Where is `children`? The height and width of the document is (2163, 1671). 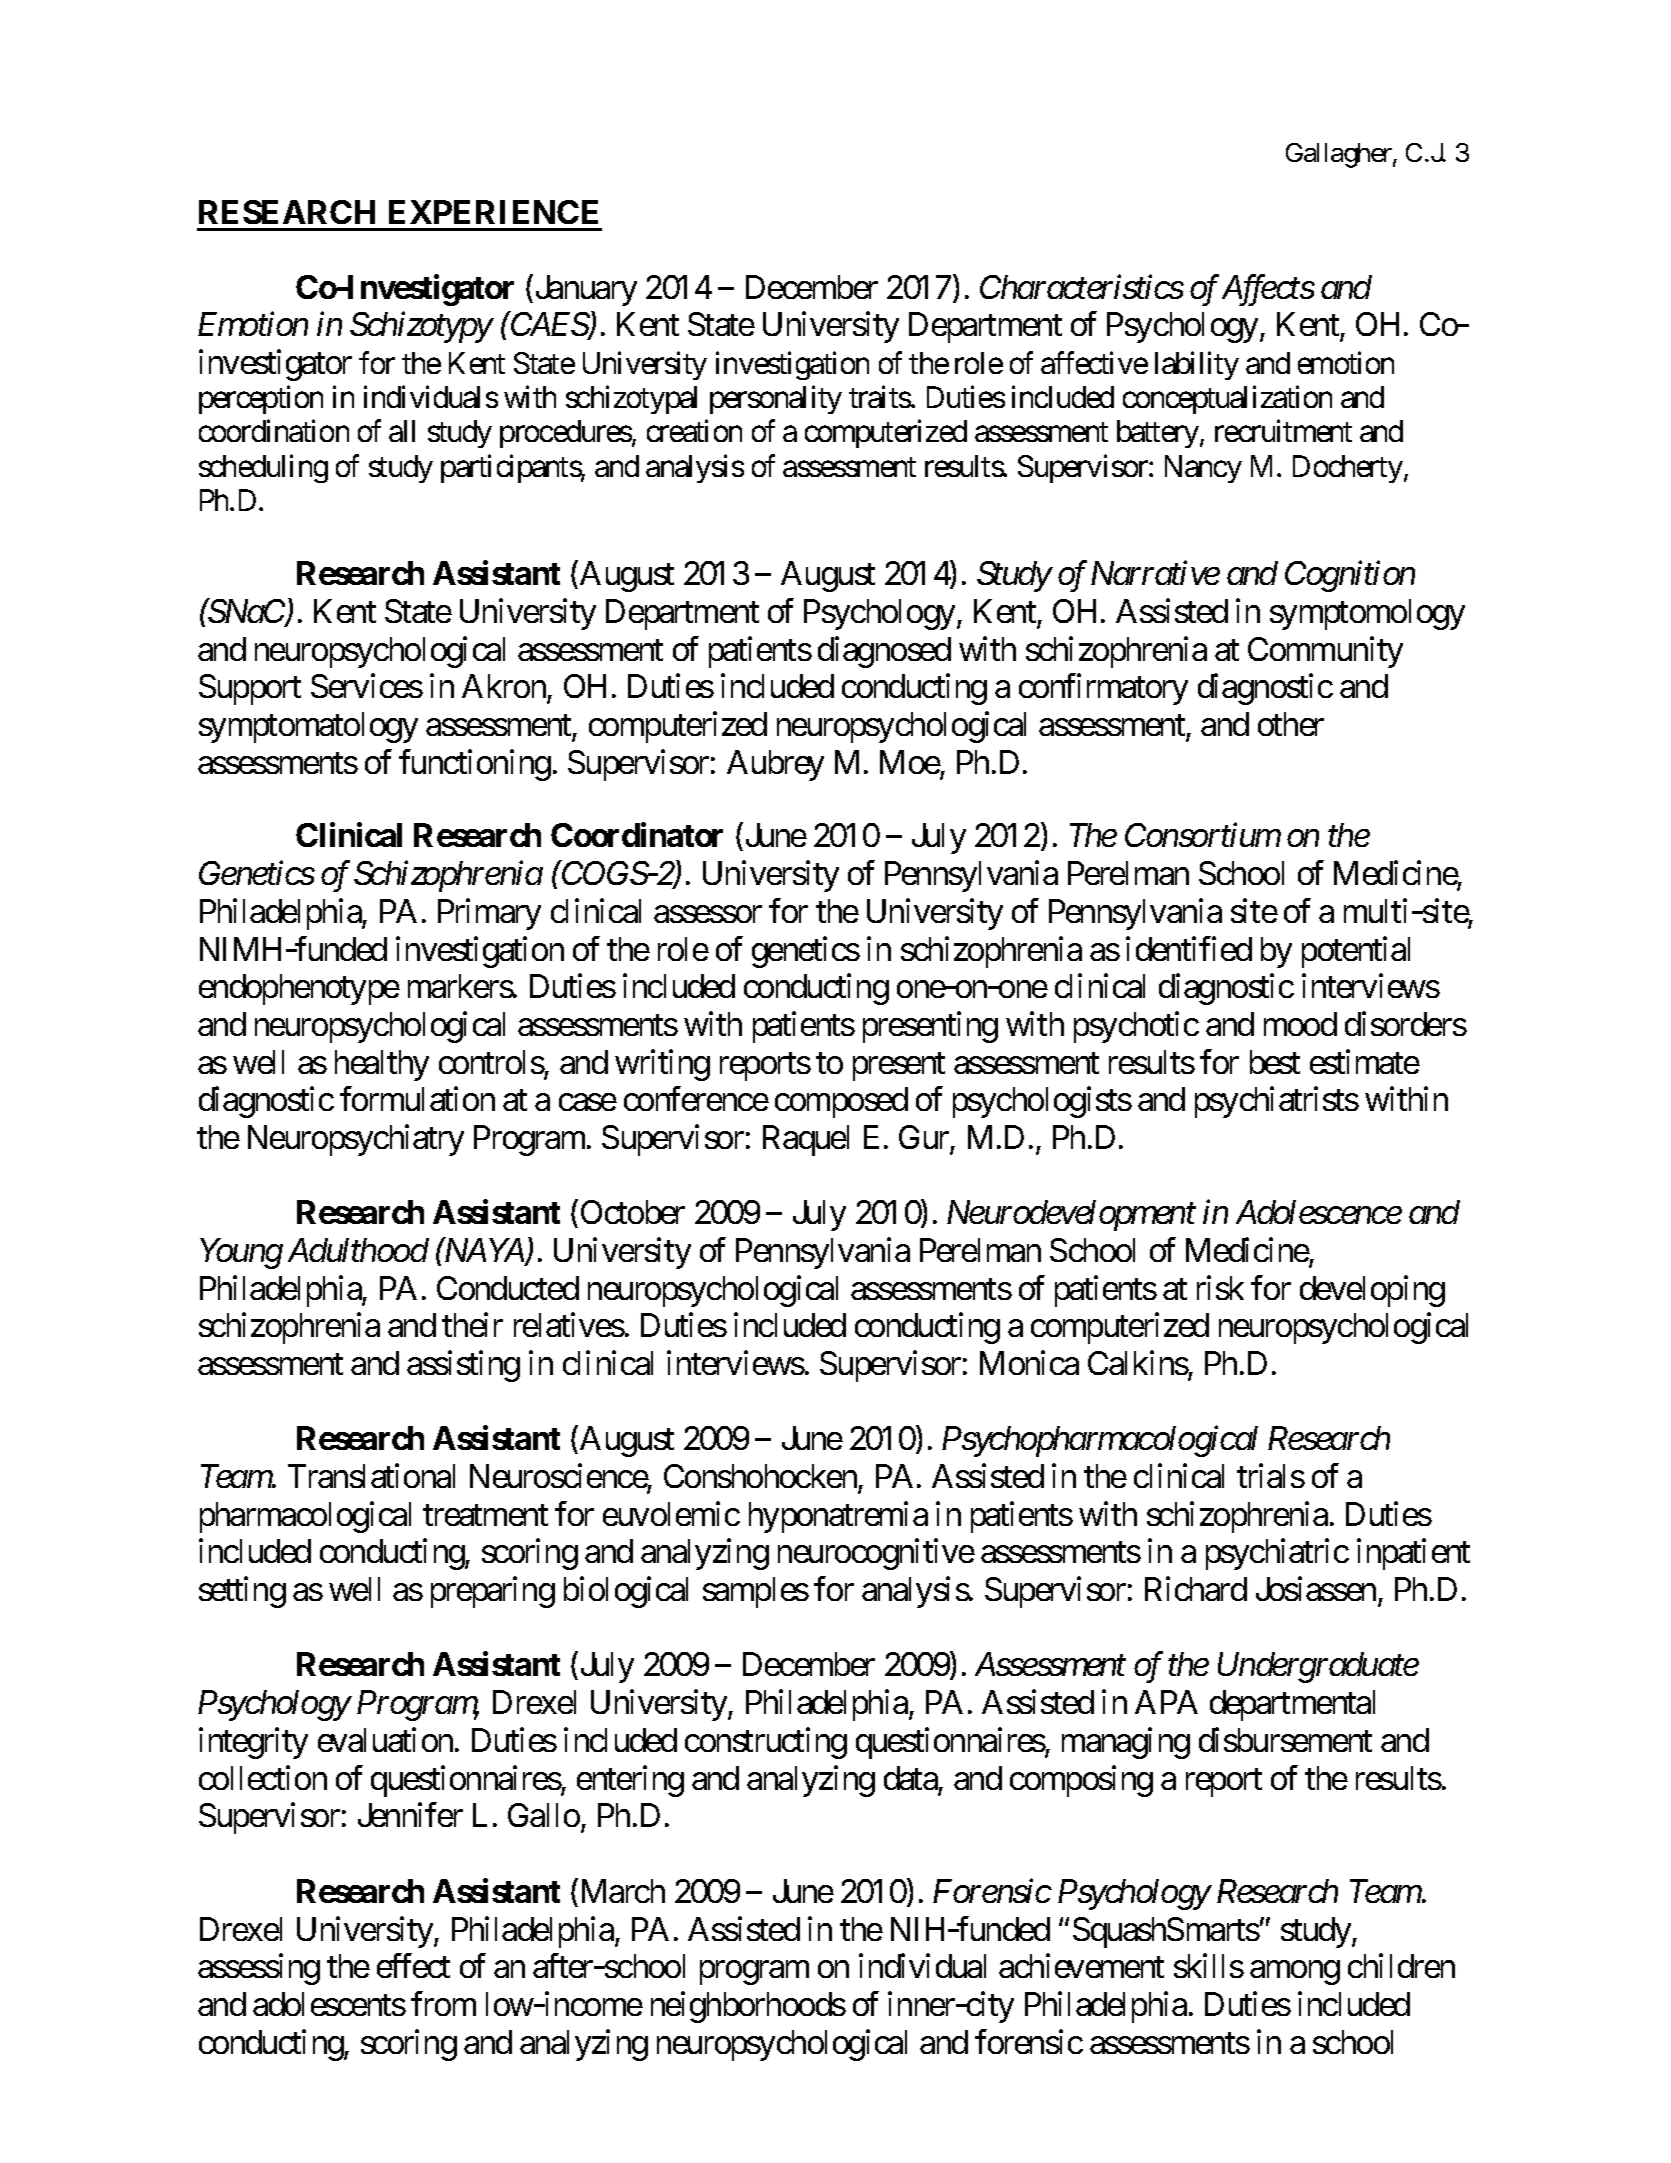
children is located at coordinates (1401, 1966).
